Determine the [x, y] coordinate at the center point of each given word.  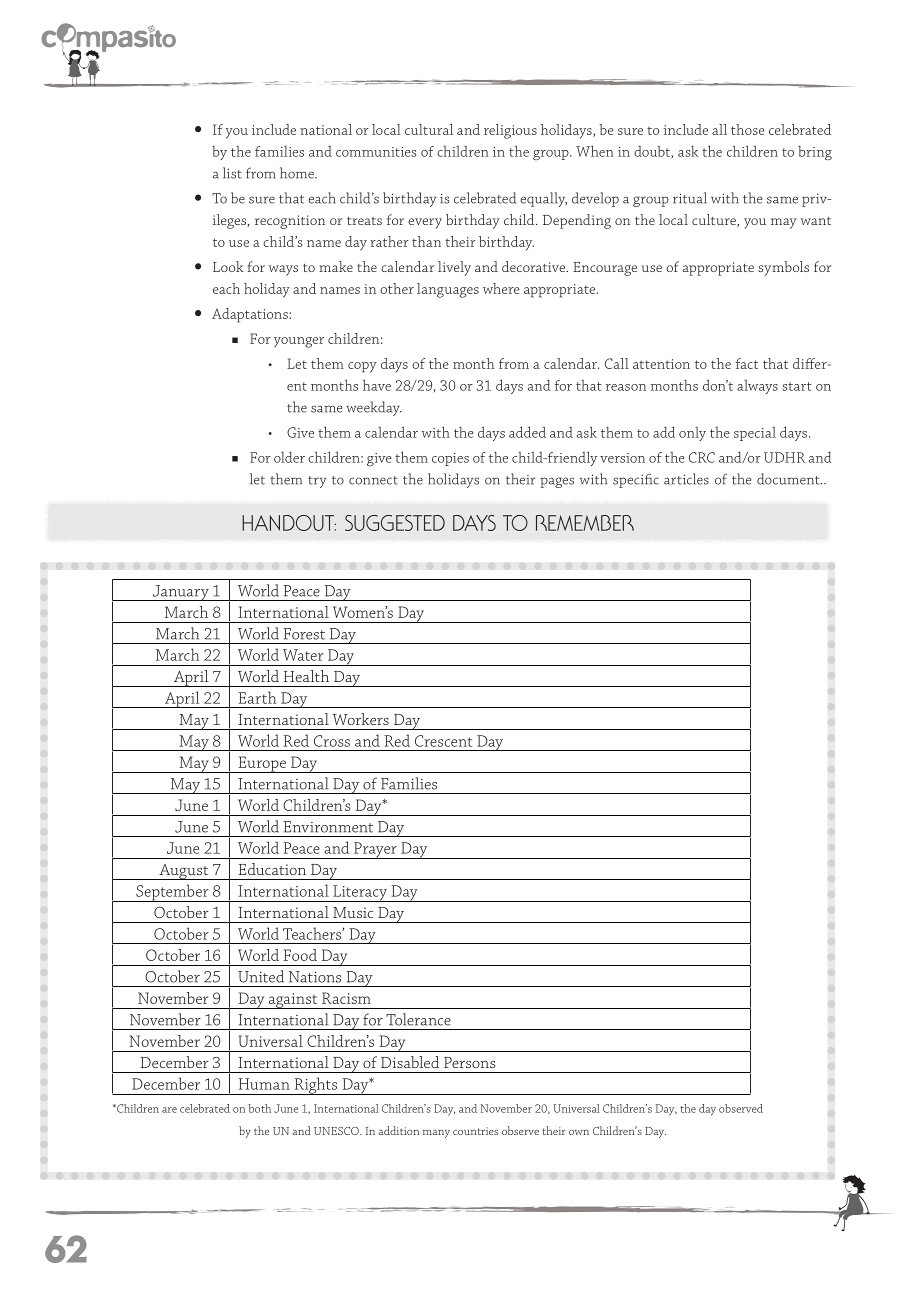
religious [510, 131]
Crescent [443, 741]
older [289, 457]
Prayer [375, 850]
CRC [702, 457]
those [748, 129]
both [260, 1108]
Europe [262, 764]
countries [475, 1131]
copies [450, 459]
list [232, 173]
